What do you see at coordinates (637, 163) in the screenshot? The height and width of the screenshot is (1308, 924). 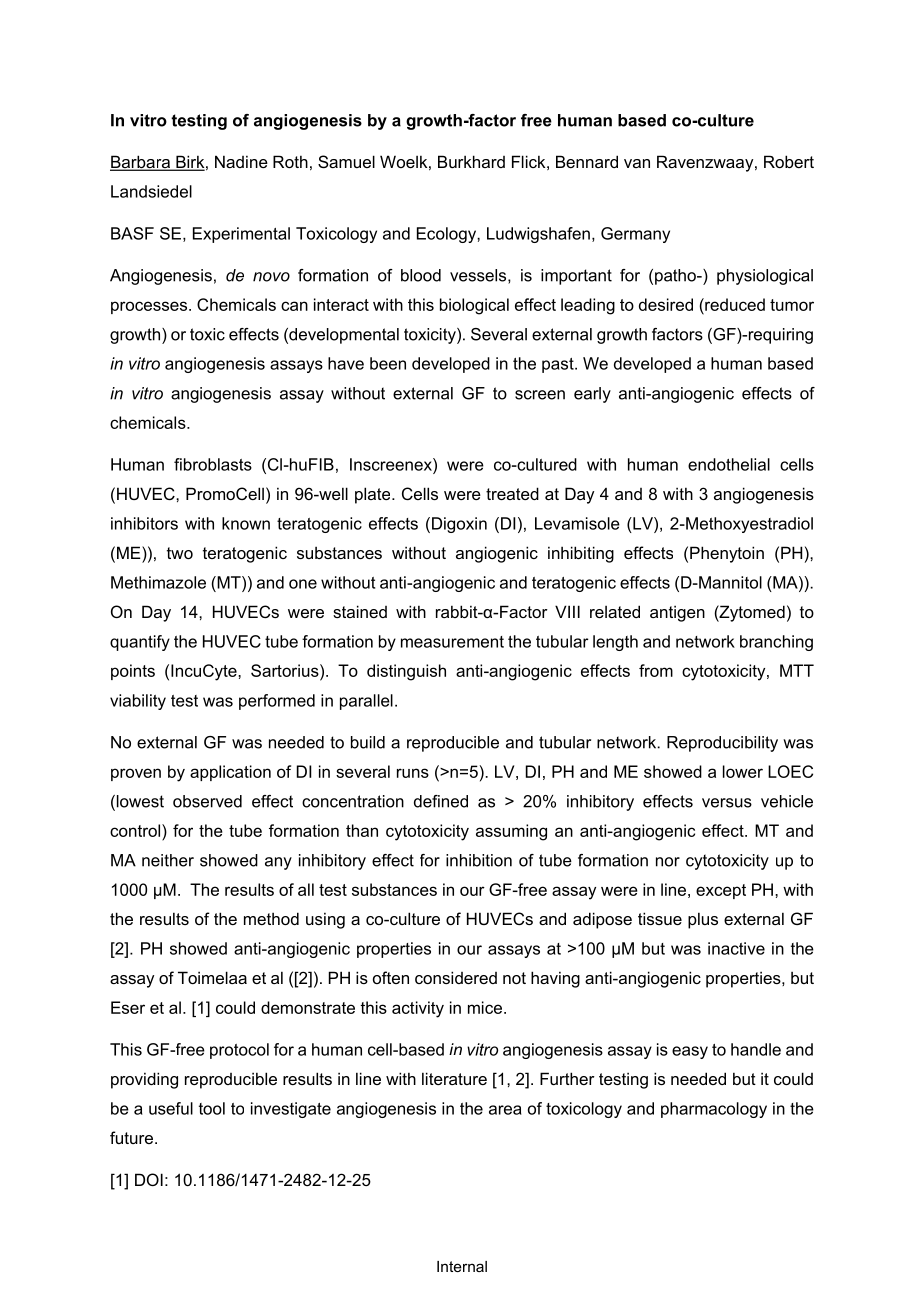 I see `van` at bounding box center [637, 163].
